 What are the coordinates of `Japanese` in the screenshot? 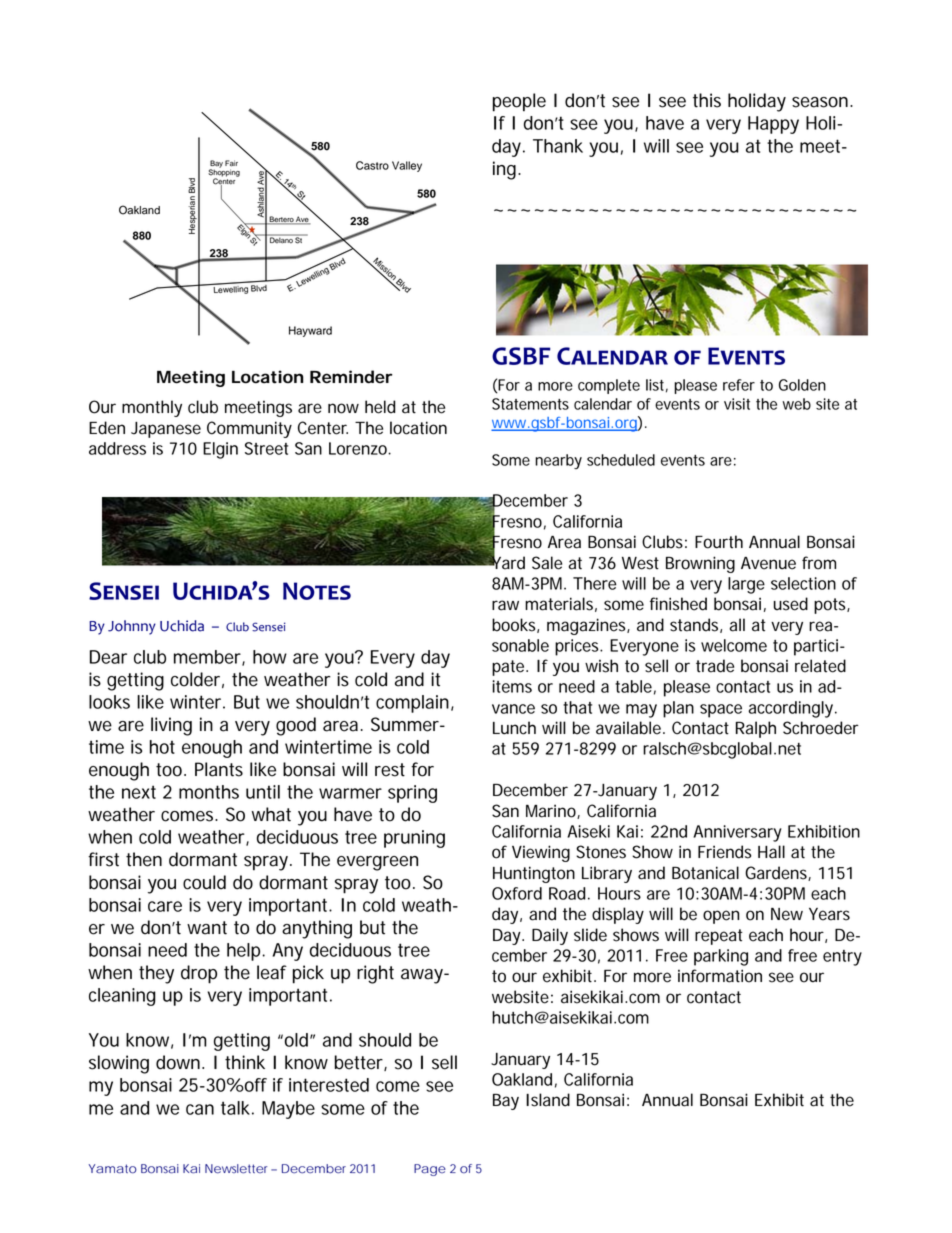 It's located at (166, 430).
